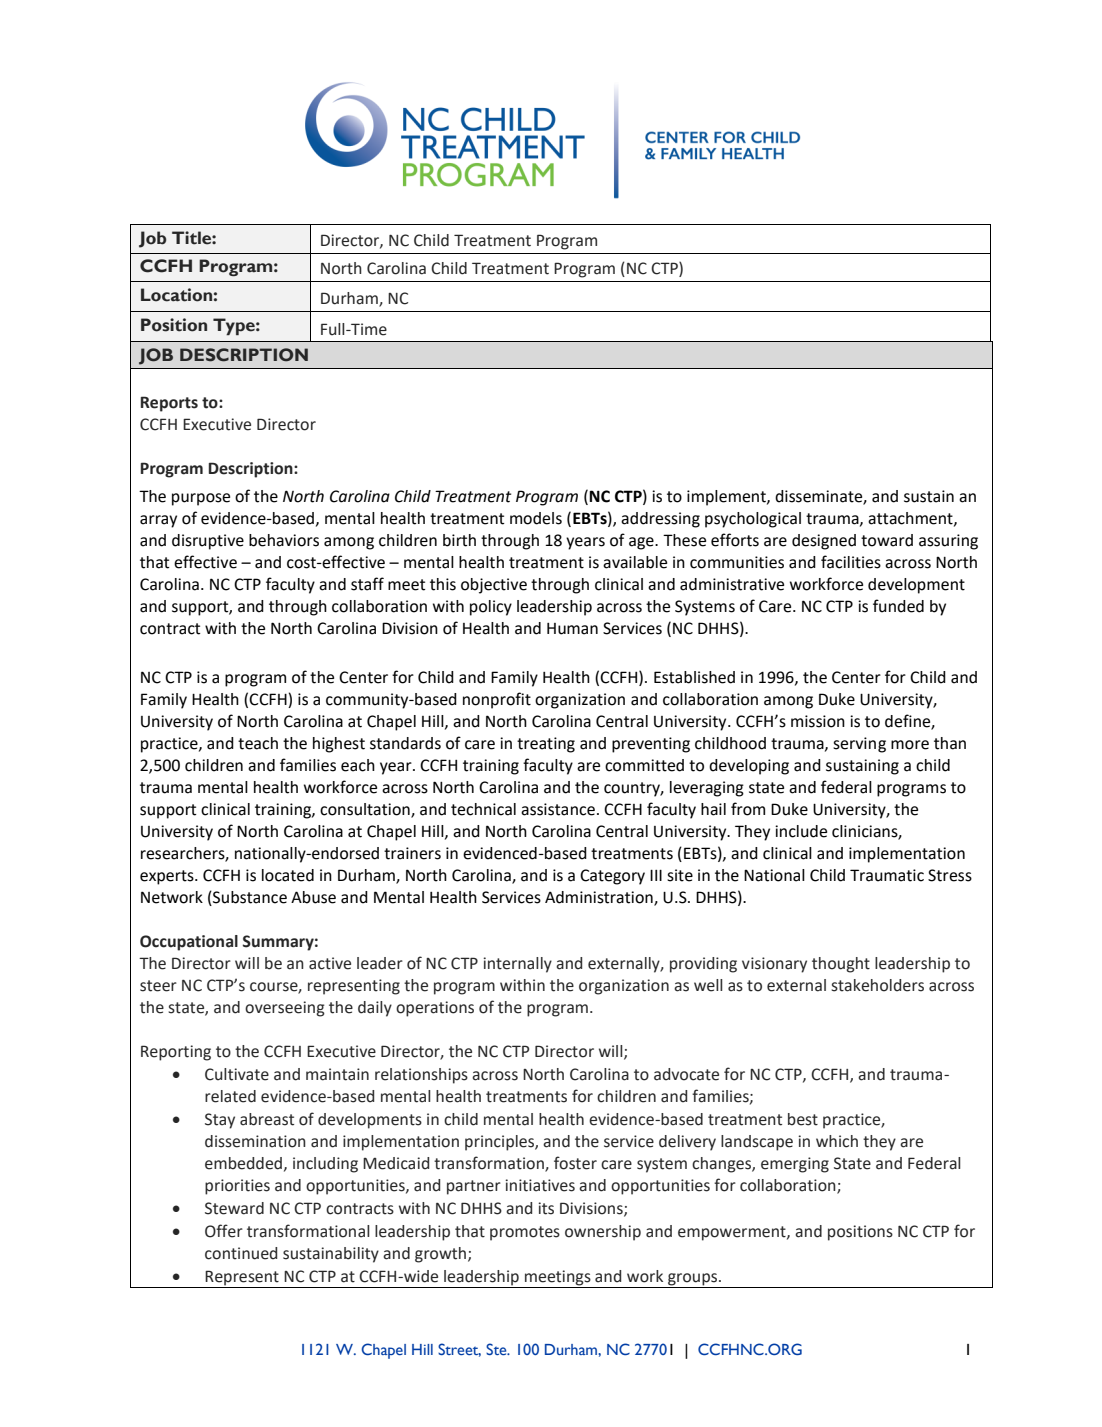 The width and height of the screenshot is (1102, 1427). Describe the element at coordinates (536, 518) in the screenshot. I see `models` at that location.
